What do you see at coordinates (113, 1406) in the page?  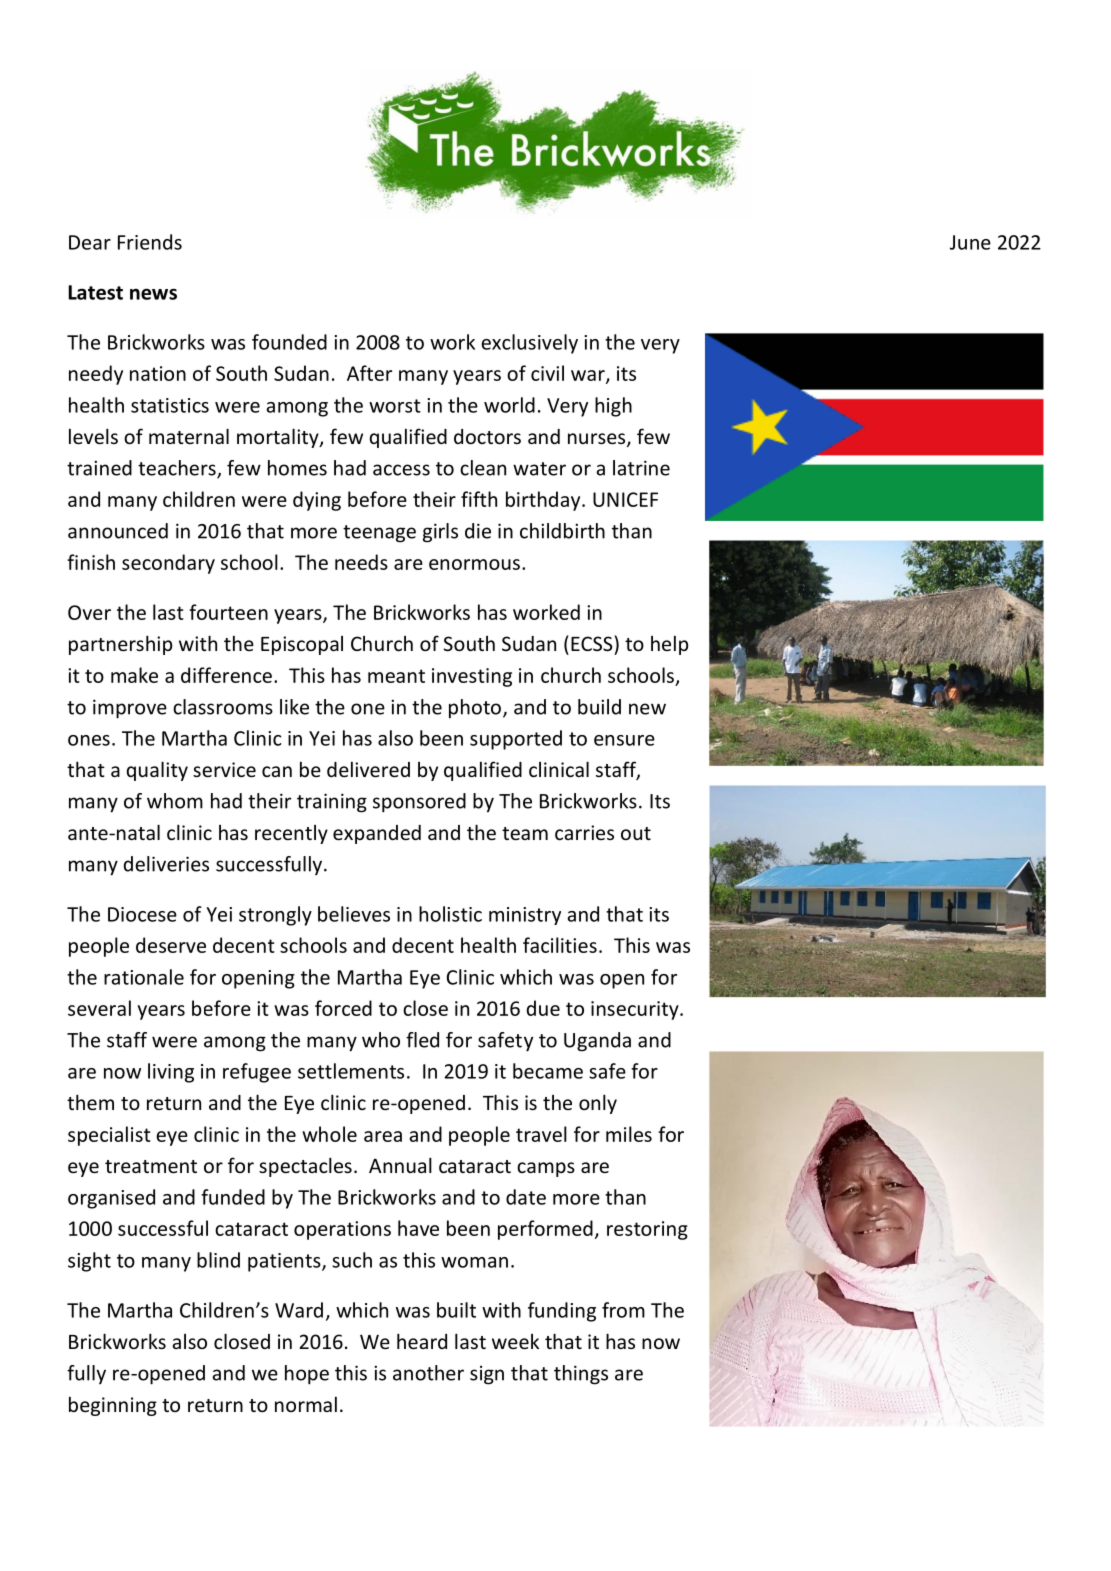 I see `beginning` at bounding box center [113, 1406].
